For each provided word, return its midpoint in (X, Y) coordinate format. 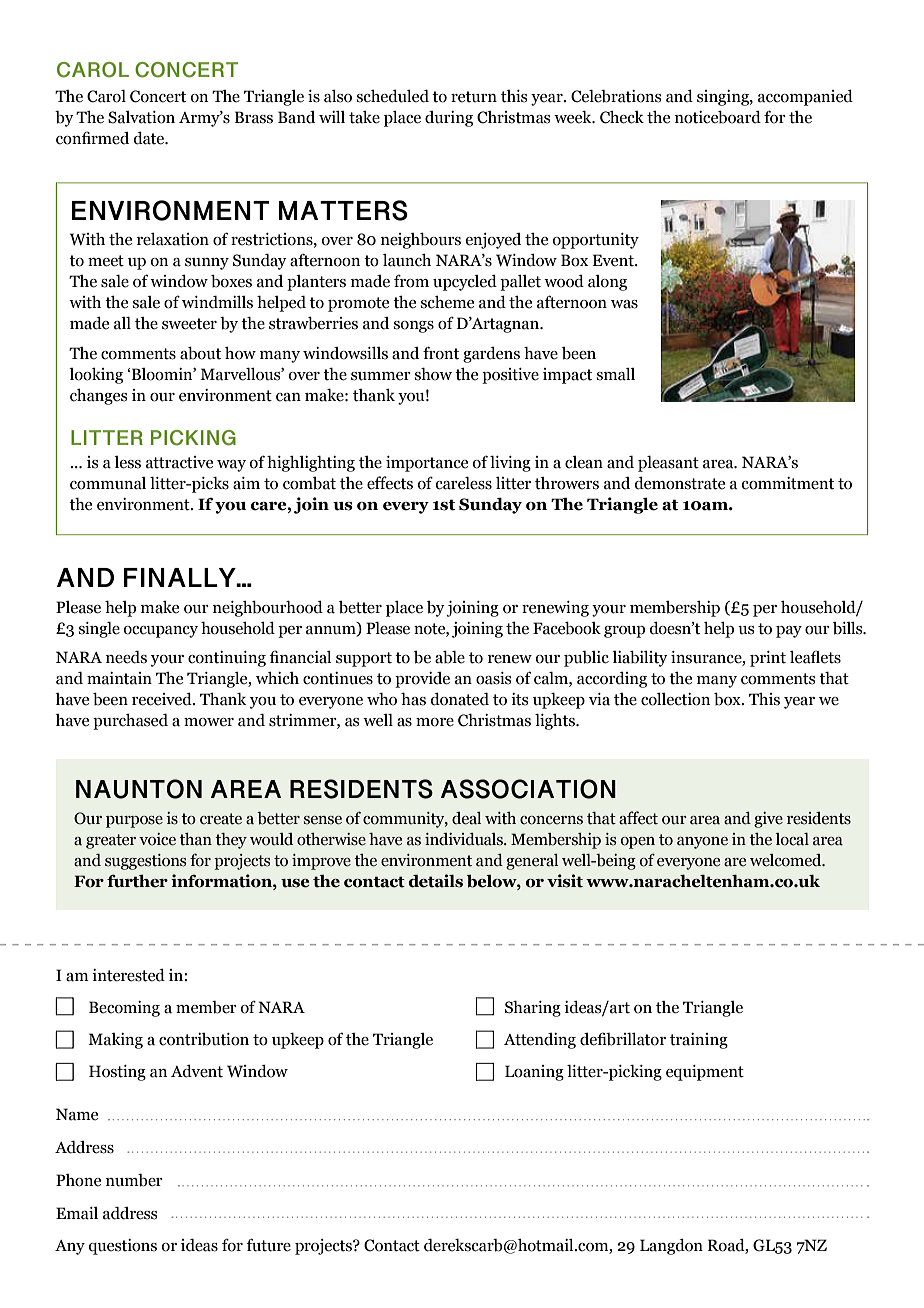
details (436, 881)
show (433, 374)
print (768, 659)
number (134, 1180)
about (200, 353)
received (163, 699)
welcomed (787, 860)
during (449, 119)
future (268, 1245)
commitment (788, 483)
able (450, 657)
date (150, 138)
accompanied (805, 97)
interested (128, 975)
